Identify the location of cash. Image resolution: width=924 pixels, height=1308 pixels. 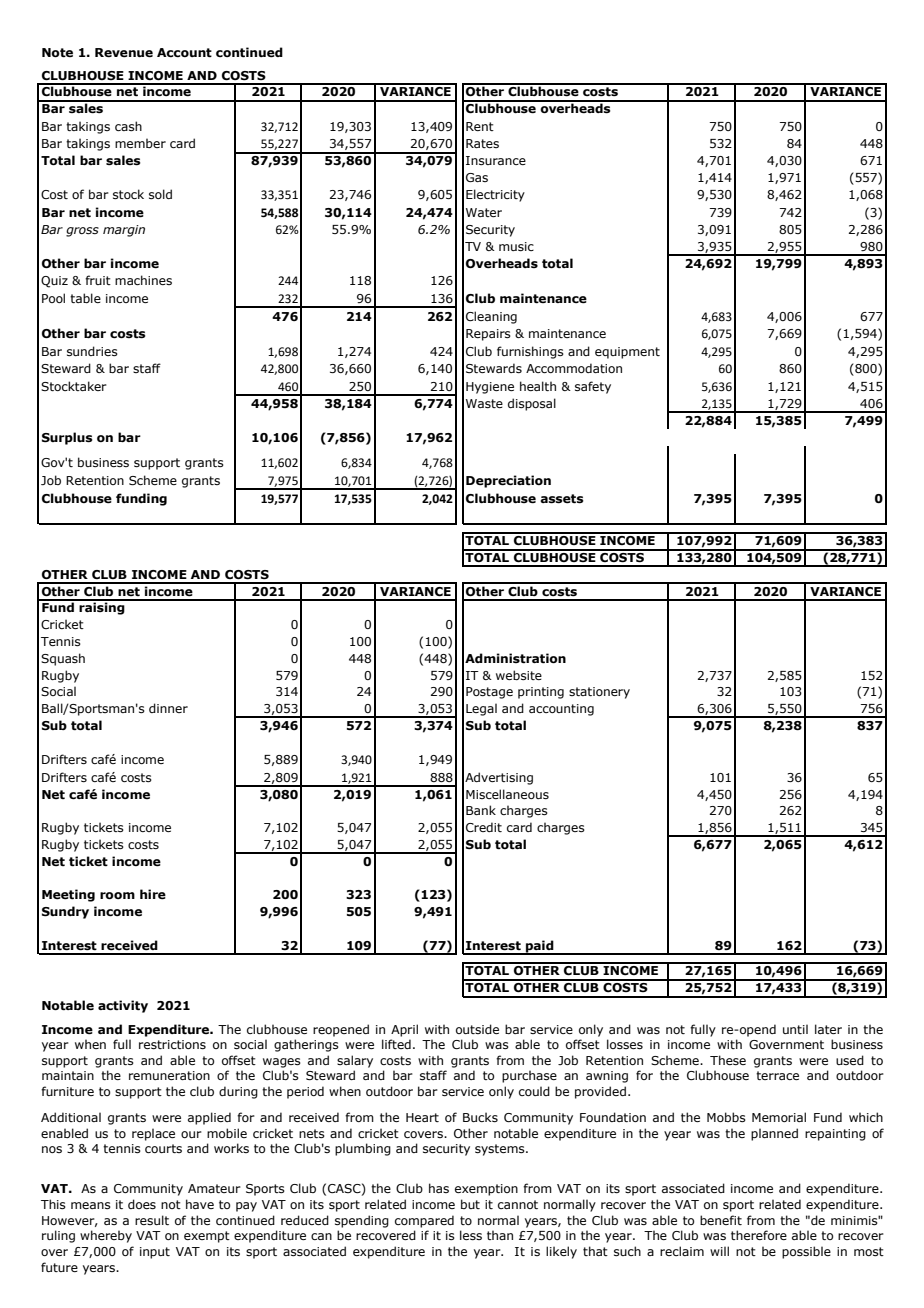
(128, 126).
